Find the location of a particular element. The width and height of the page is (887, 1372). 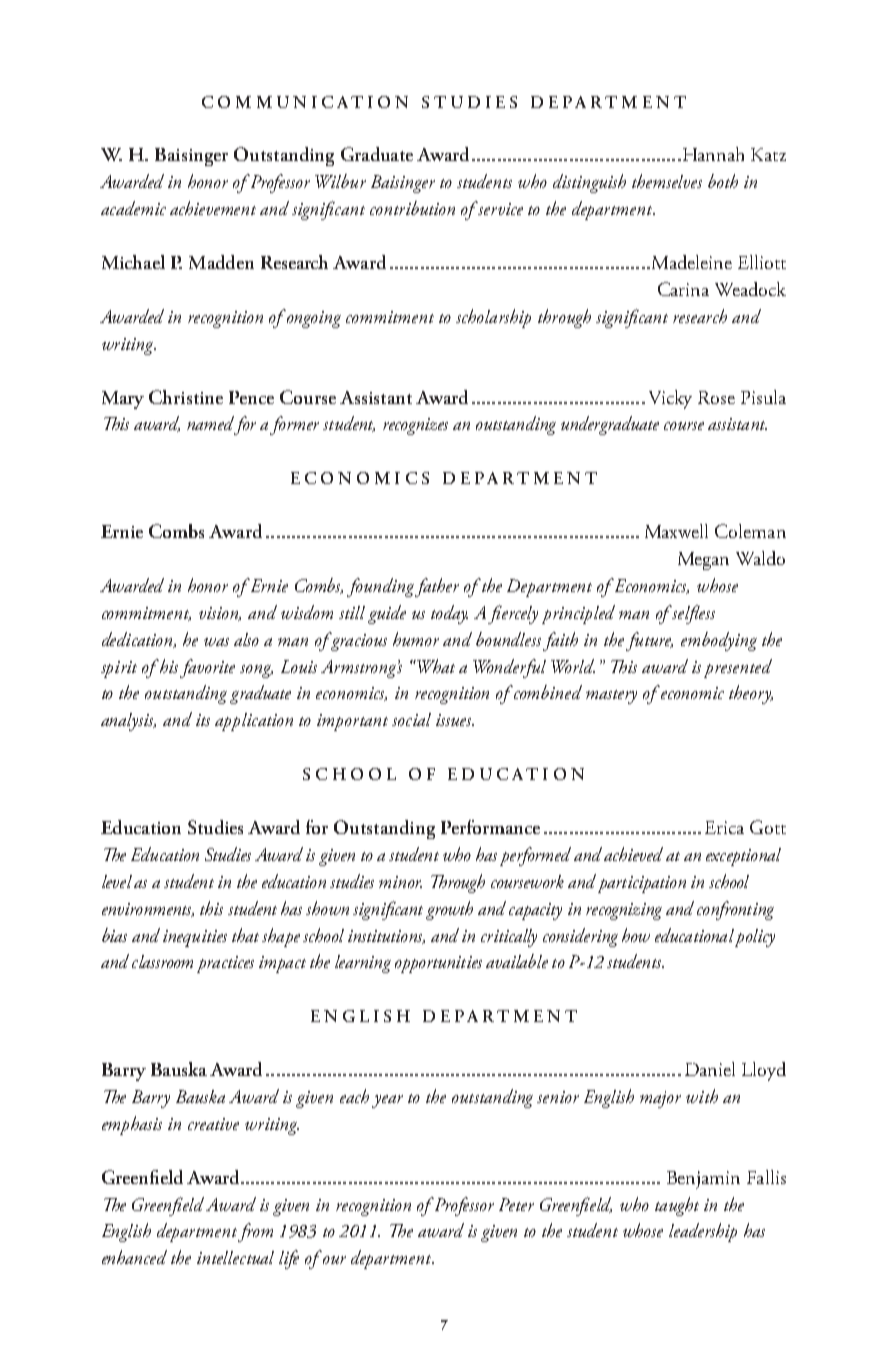

intellectual is located at coordinates (235, 1257).
